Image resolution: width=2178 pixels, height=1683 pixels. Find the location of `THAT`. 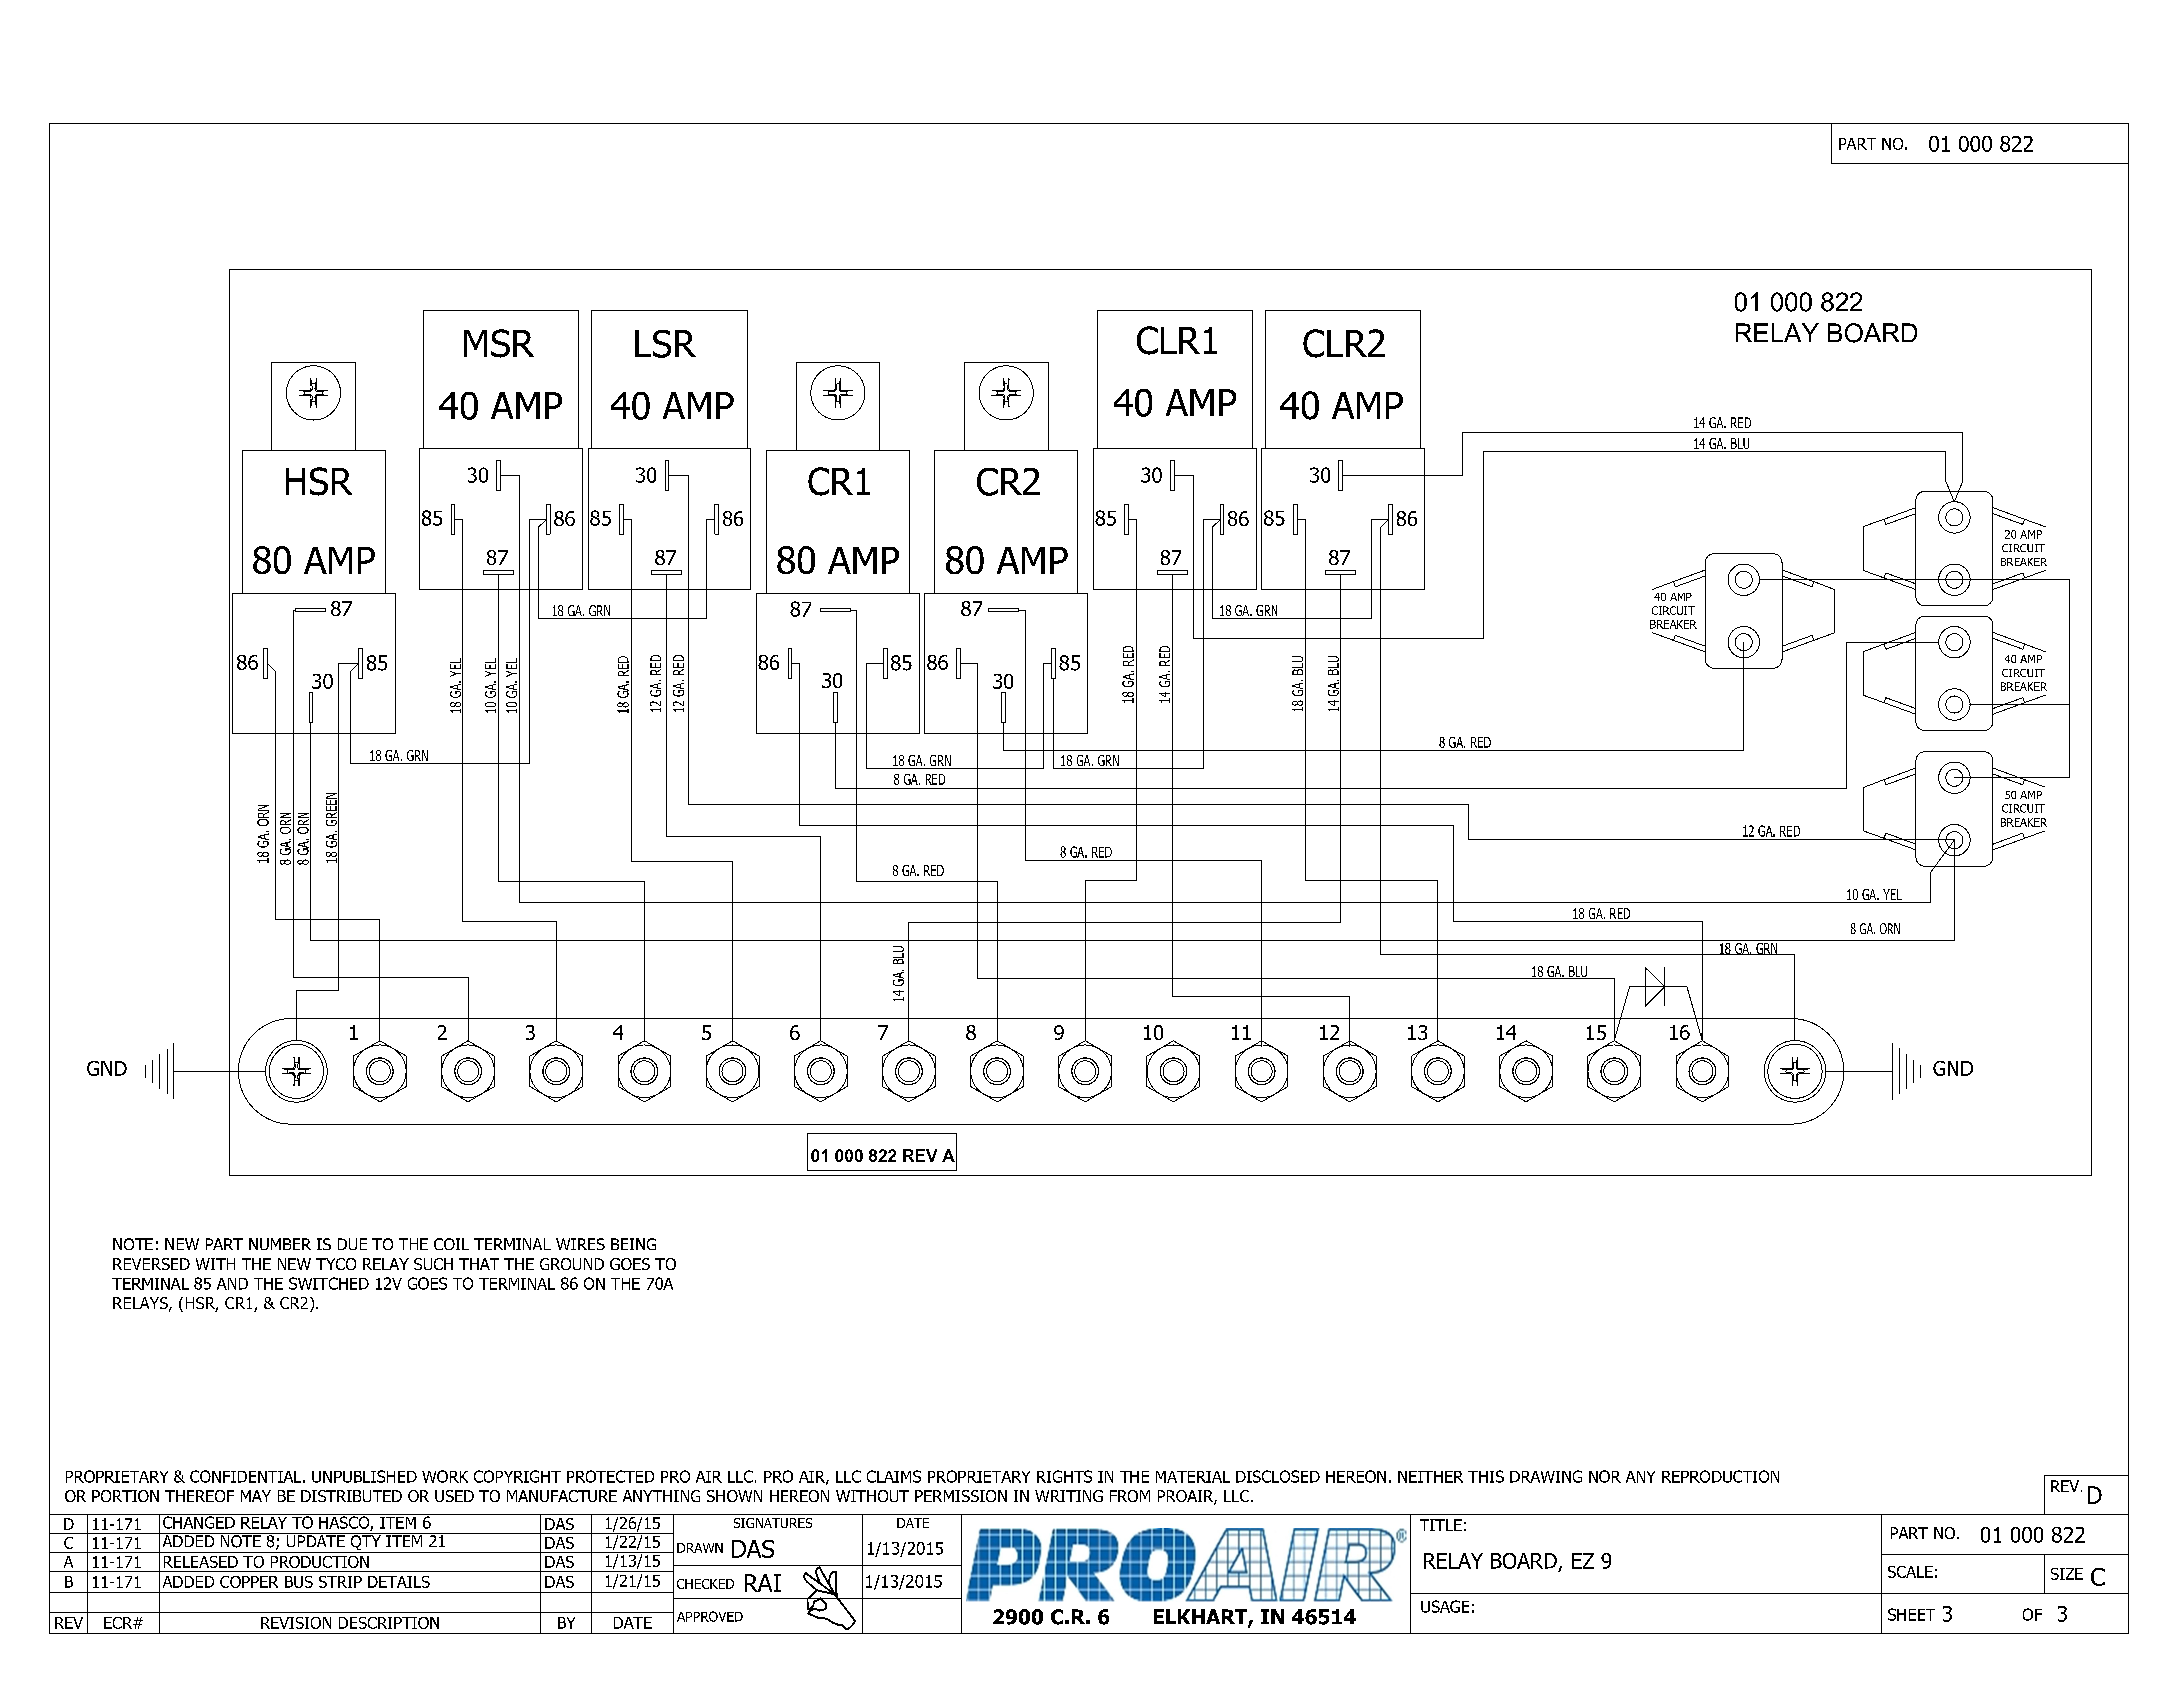

THAT is located at coordinates (479, 1264).
